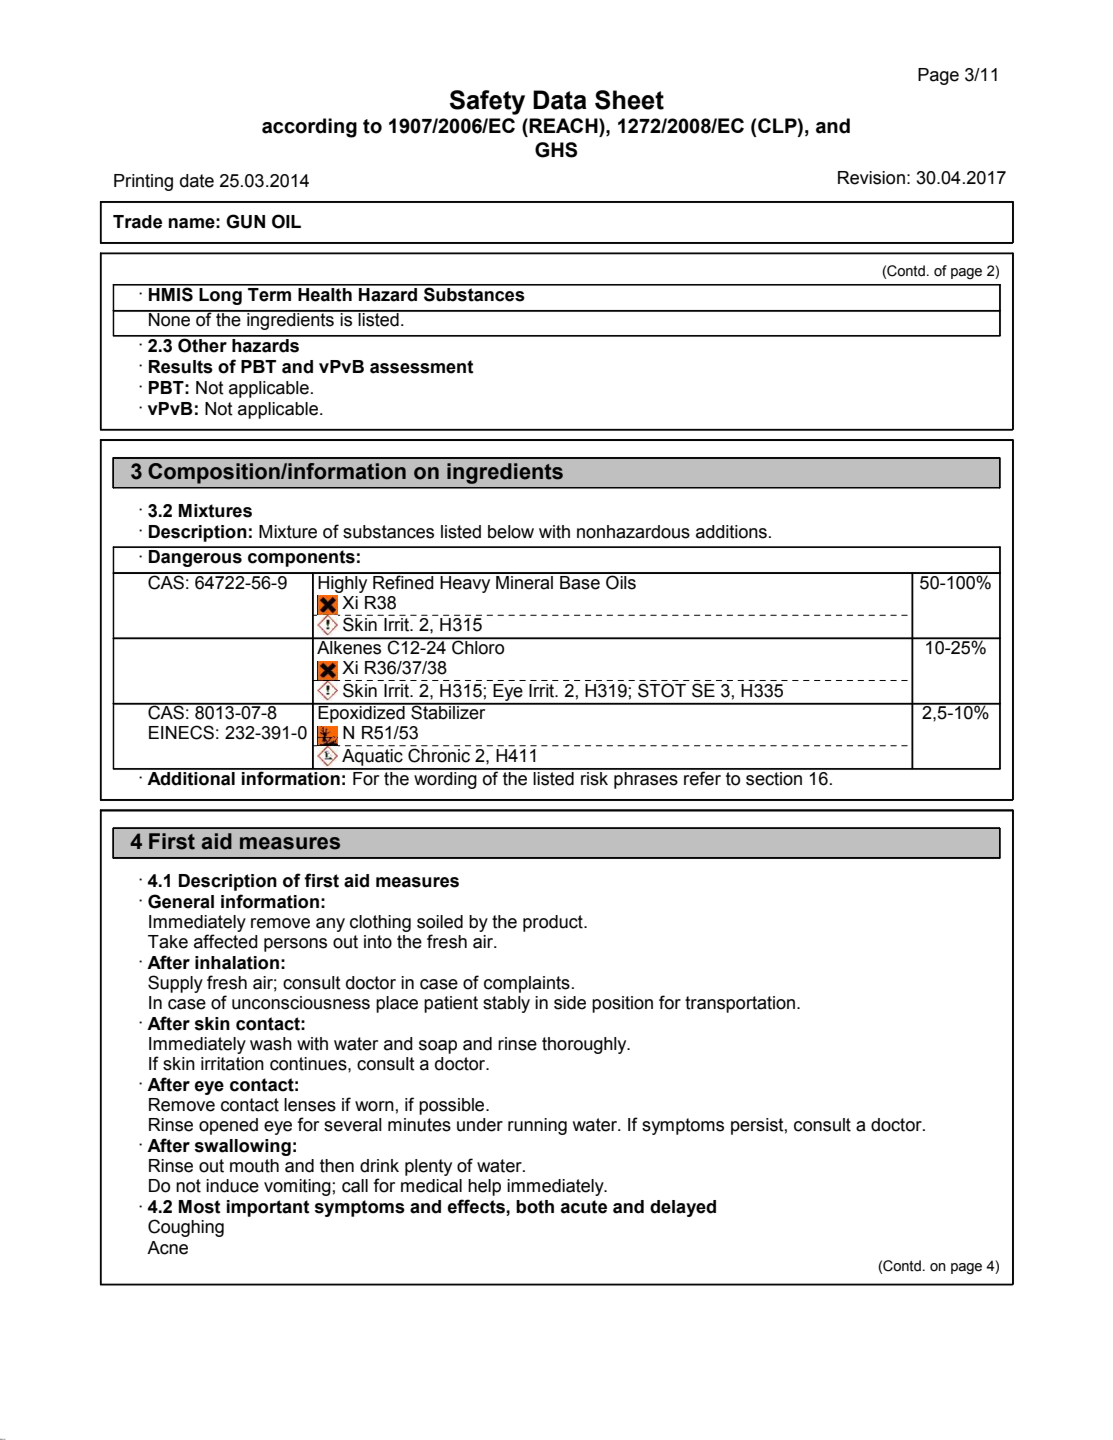 The width and height of the screenshot is (1113, 1440). What do you see at coordinates (200, 1207) in the screenshot?
I see `Most` at bounding box center [200, 1207].
